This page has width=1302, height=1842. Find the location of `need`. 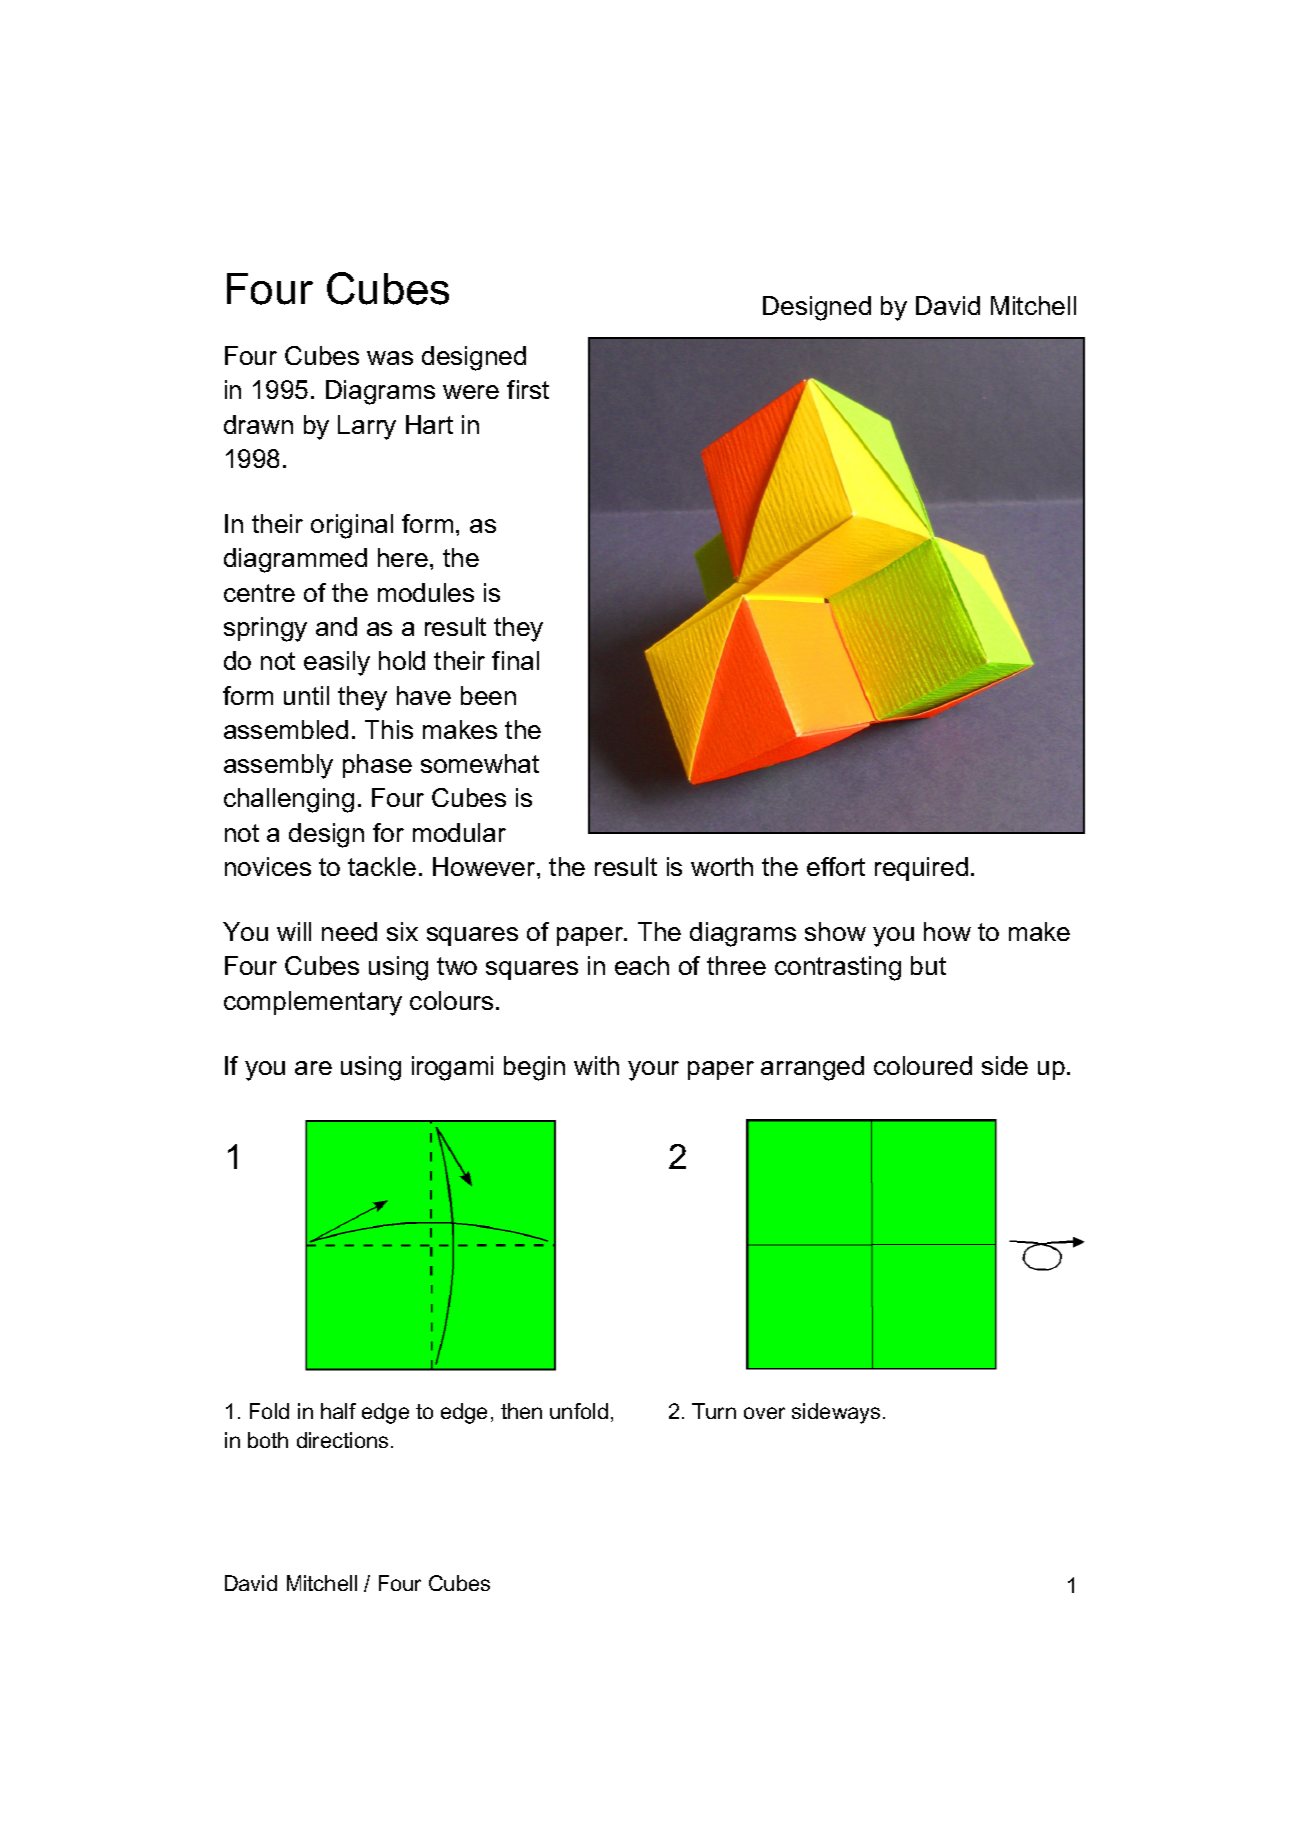

need is located at coordinates (349, 931).
